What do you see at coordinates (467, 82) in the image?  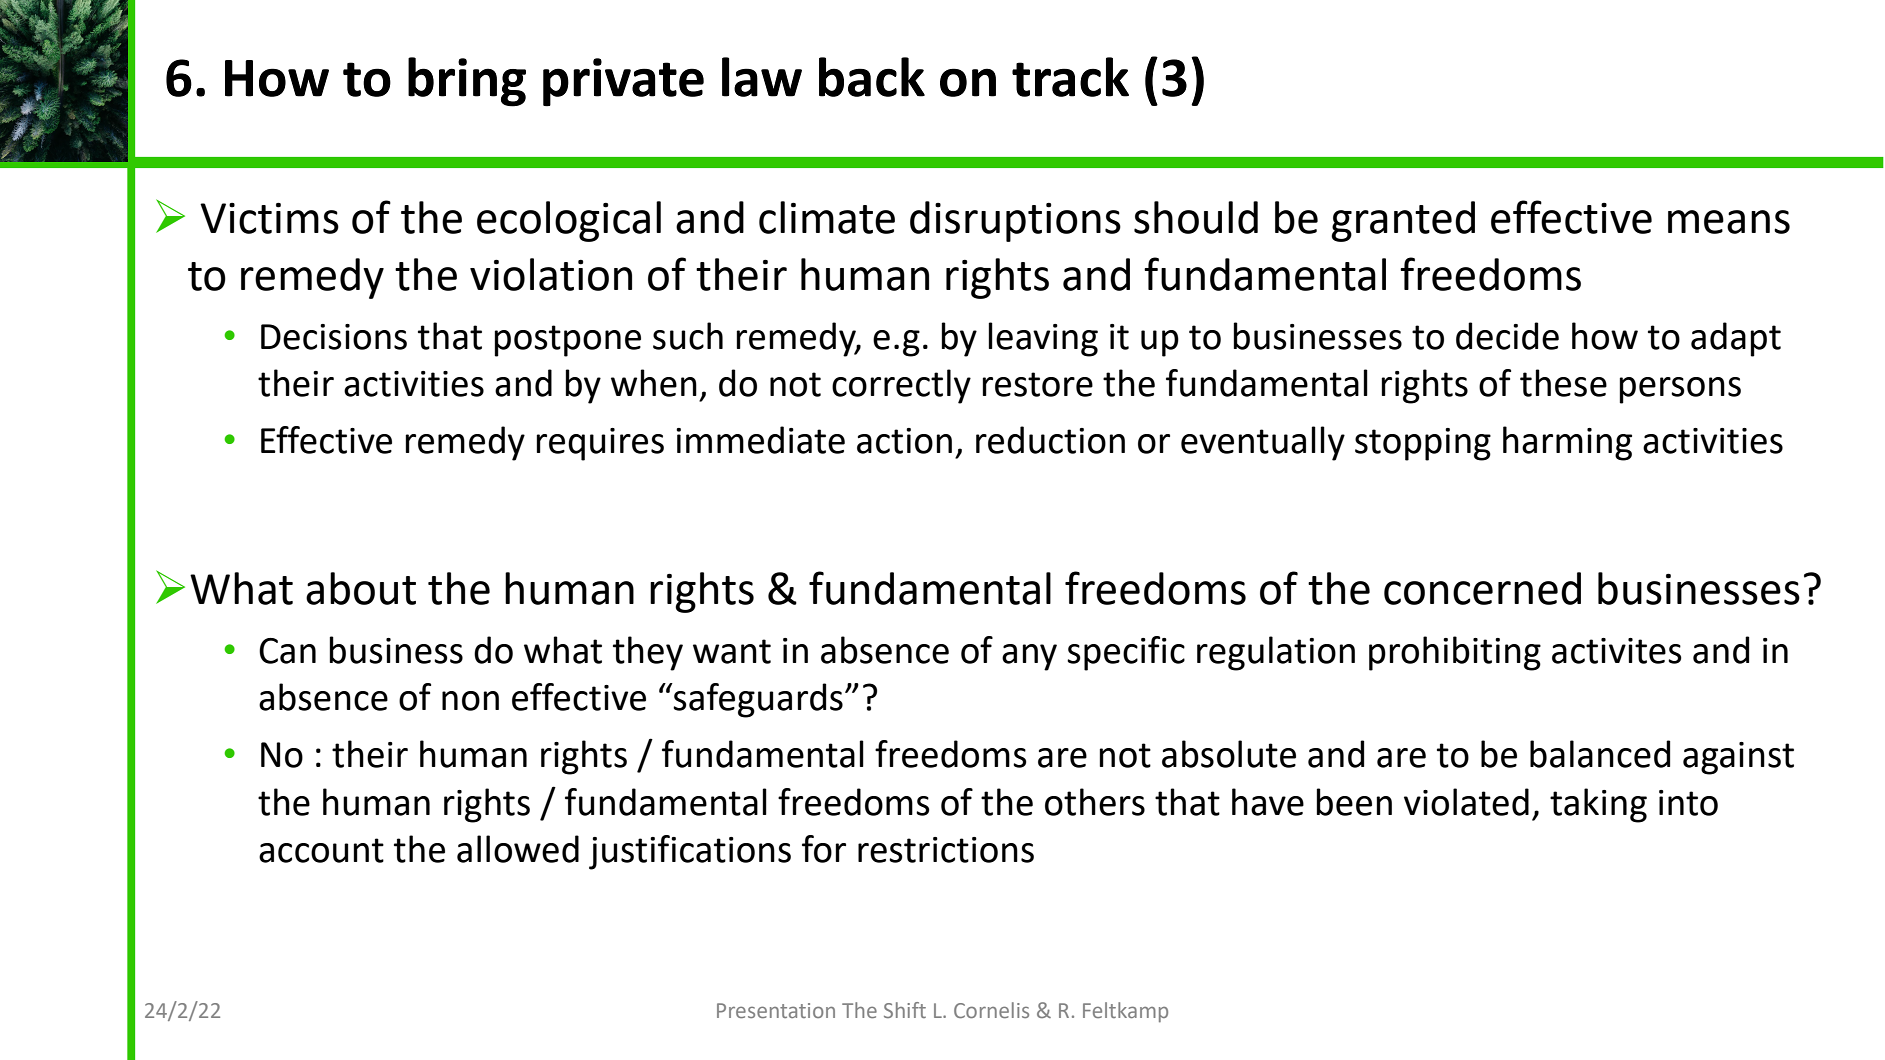 I see `bring` at bounding box center [467, 82].
